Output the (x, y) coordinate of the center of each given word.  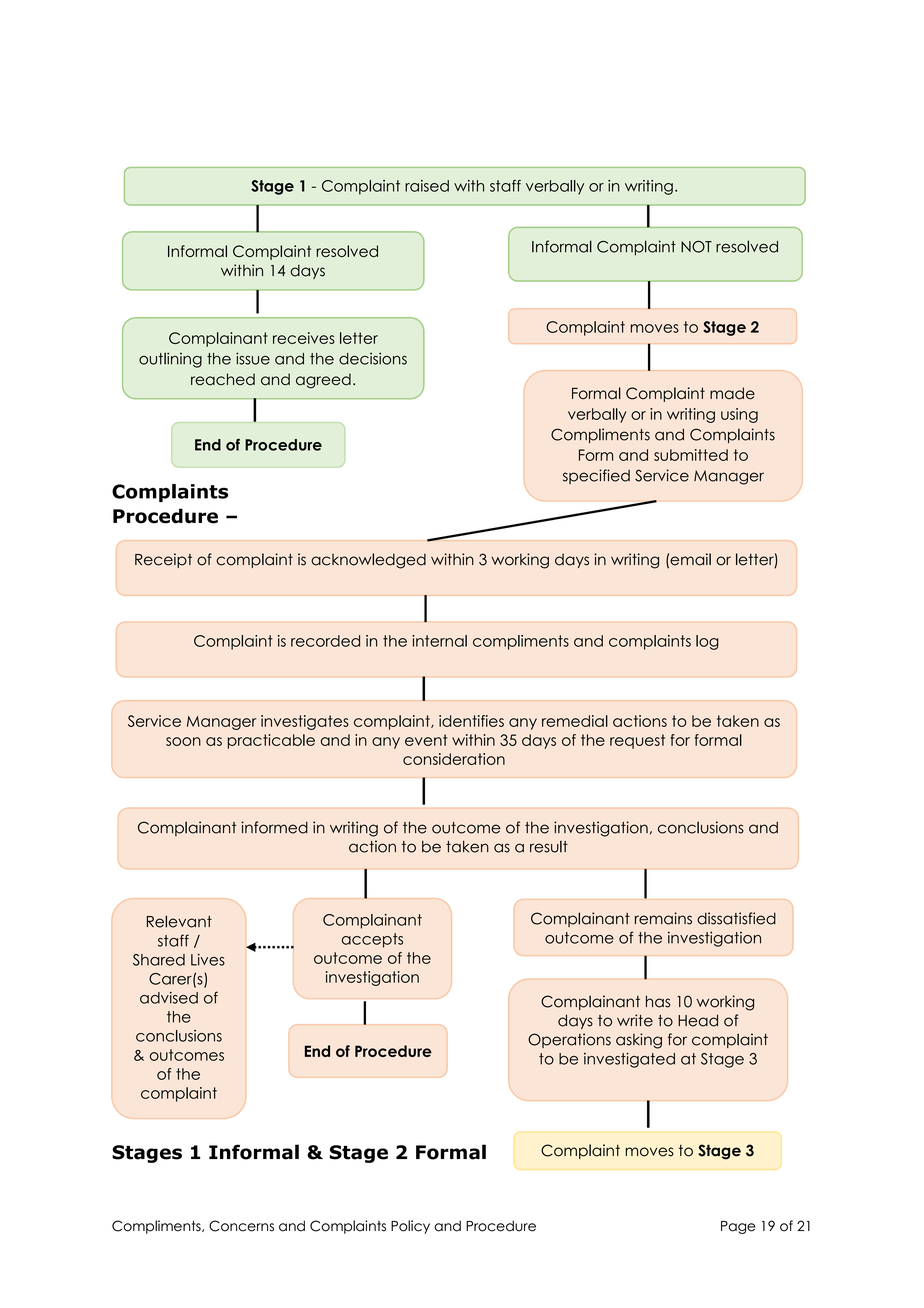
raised (427, 186)
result (549, 847)
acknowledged (368, 561)
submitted (691, 455)
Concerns (241, 1226)
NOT (696, 247)
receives (304, 338)
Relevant (179, 921)
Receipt (163, 560)
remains (663, 918)
